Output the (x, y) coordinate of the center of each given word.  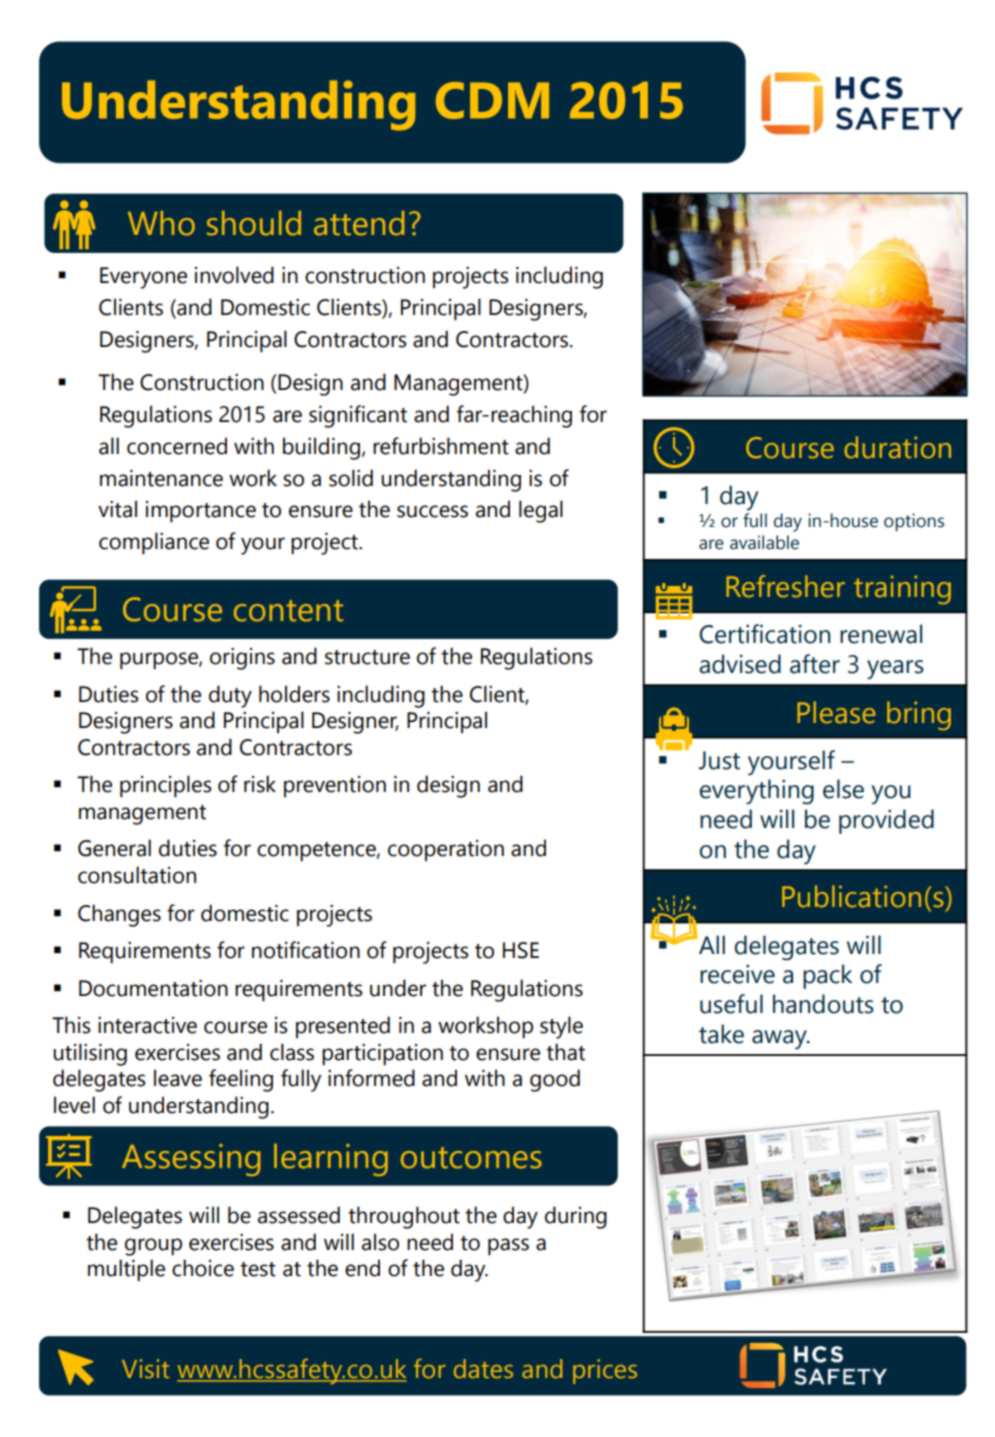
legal (541, 511)
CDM (492, 100)
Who (161, 223)
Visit (145, 1369)
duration (898, 447)
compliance (154, 543)
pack (827, 976)
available (764, 542)
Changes (119, 915)
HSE (521, 950)
